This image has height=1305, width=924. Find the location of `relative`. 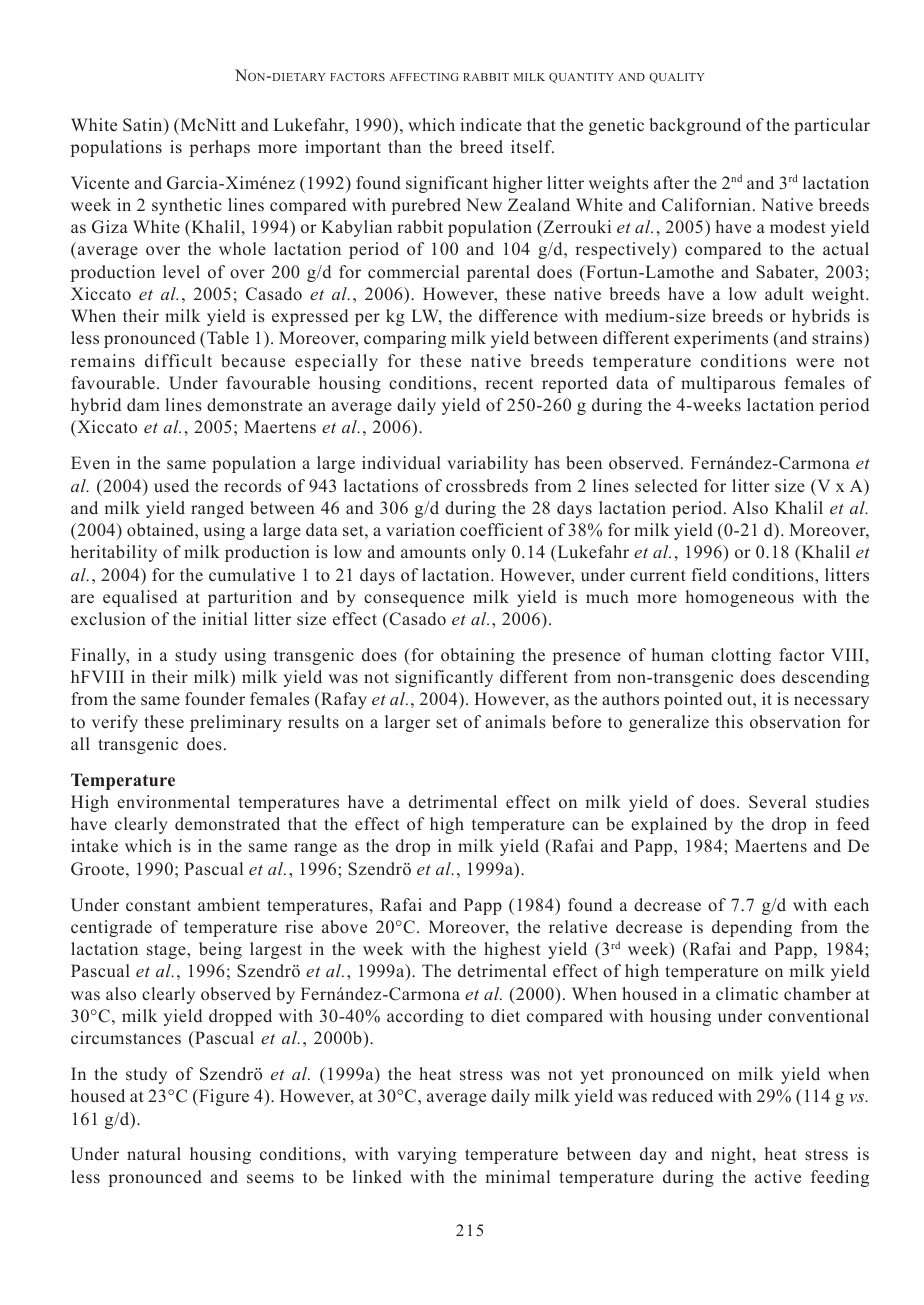

relative is located at coordinates (578, 927).
